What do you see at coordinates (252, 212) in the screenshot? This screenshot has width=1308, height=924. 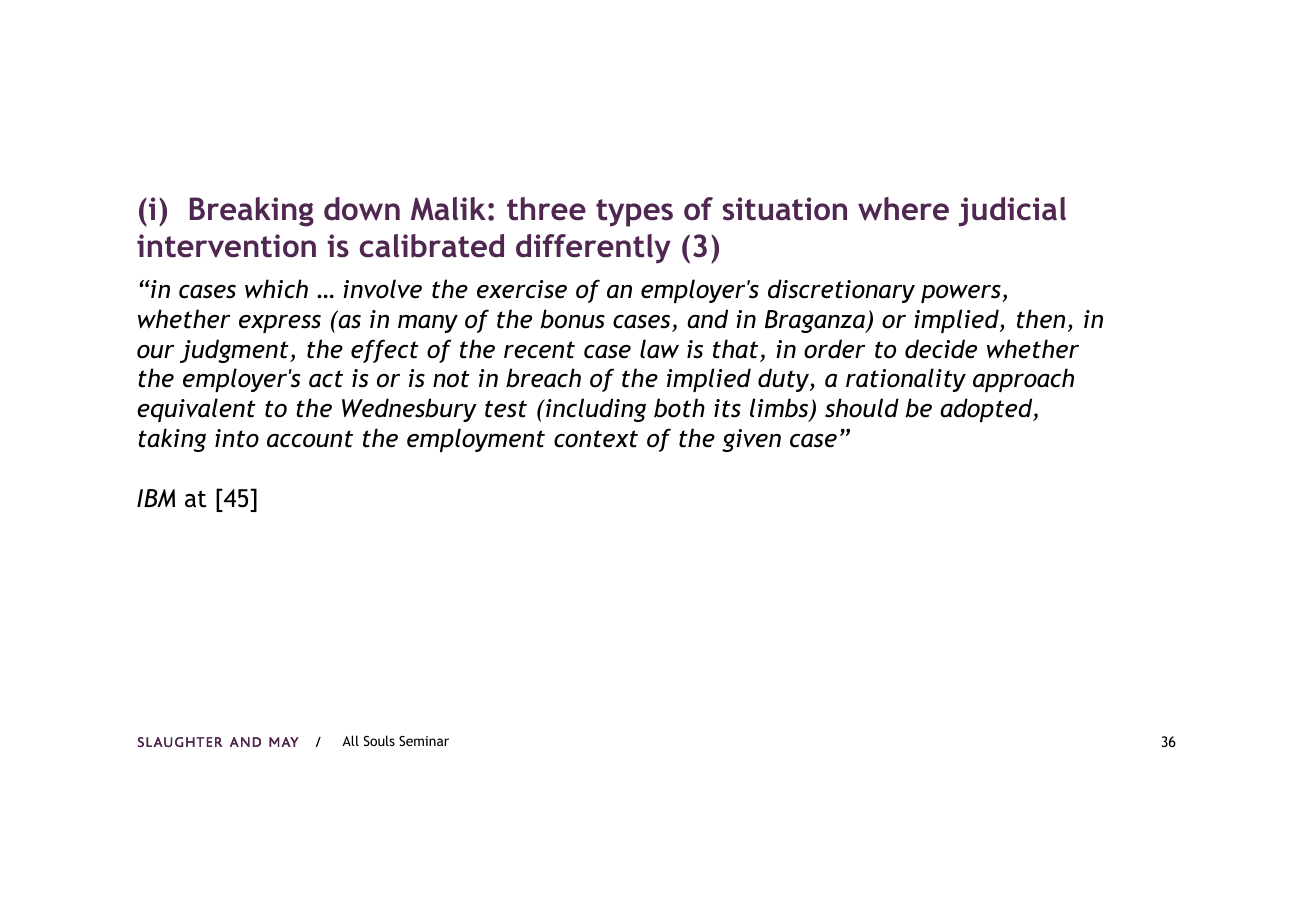 I see `Breaking` at bounding box center [252, 212].
